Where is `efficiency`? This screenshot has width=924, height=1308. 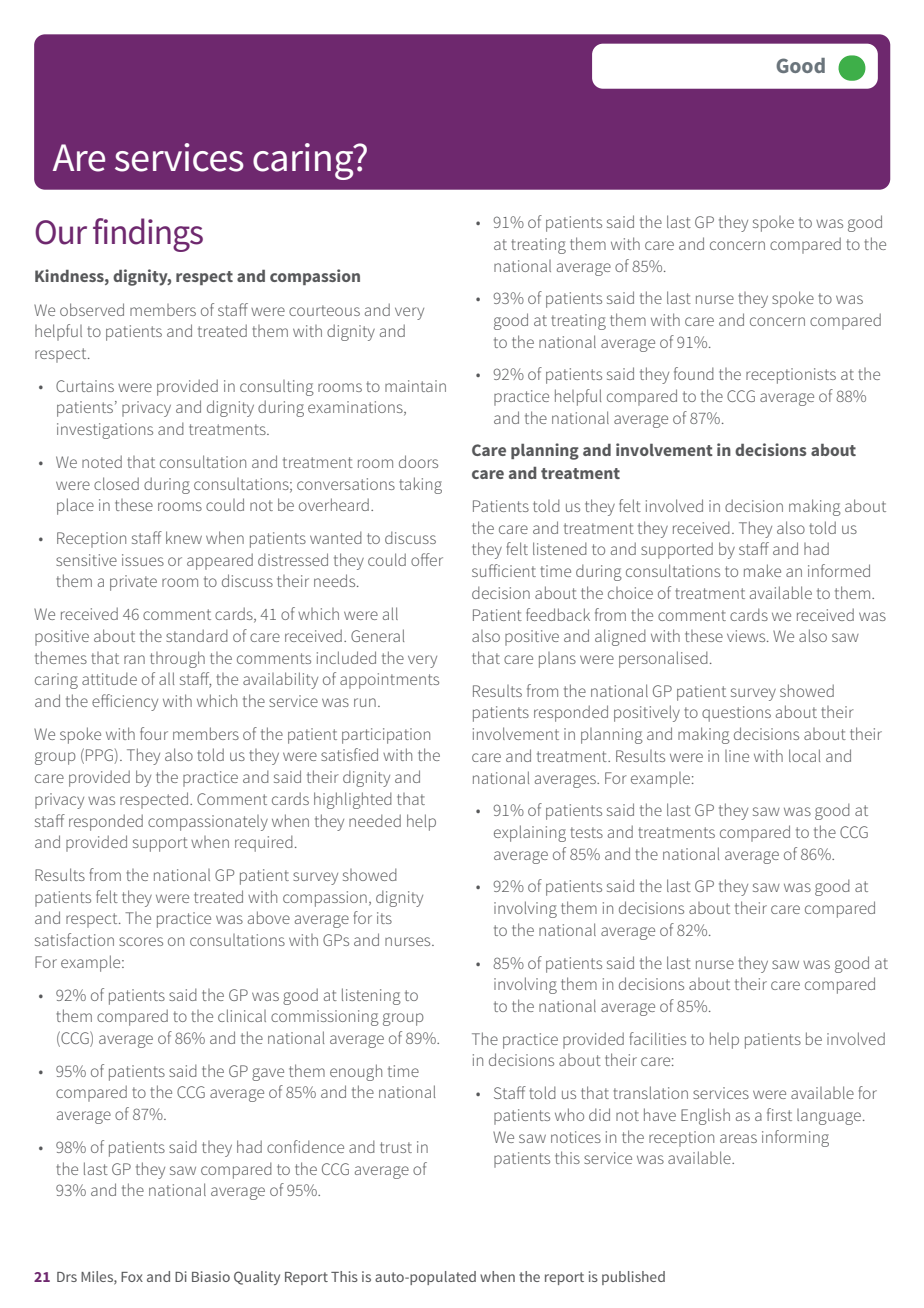
efficiency is located at coordinates (125, 702).
